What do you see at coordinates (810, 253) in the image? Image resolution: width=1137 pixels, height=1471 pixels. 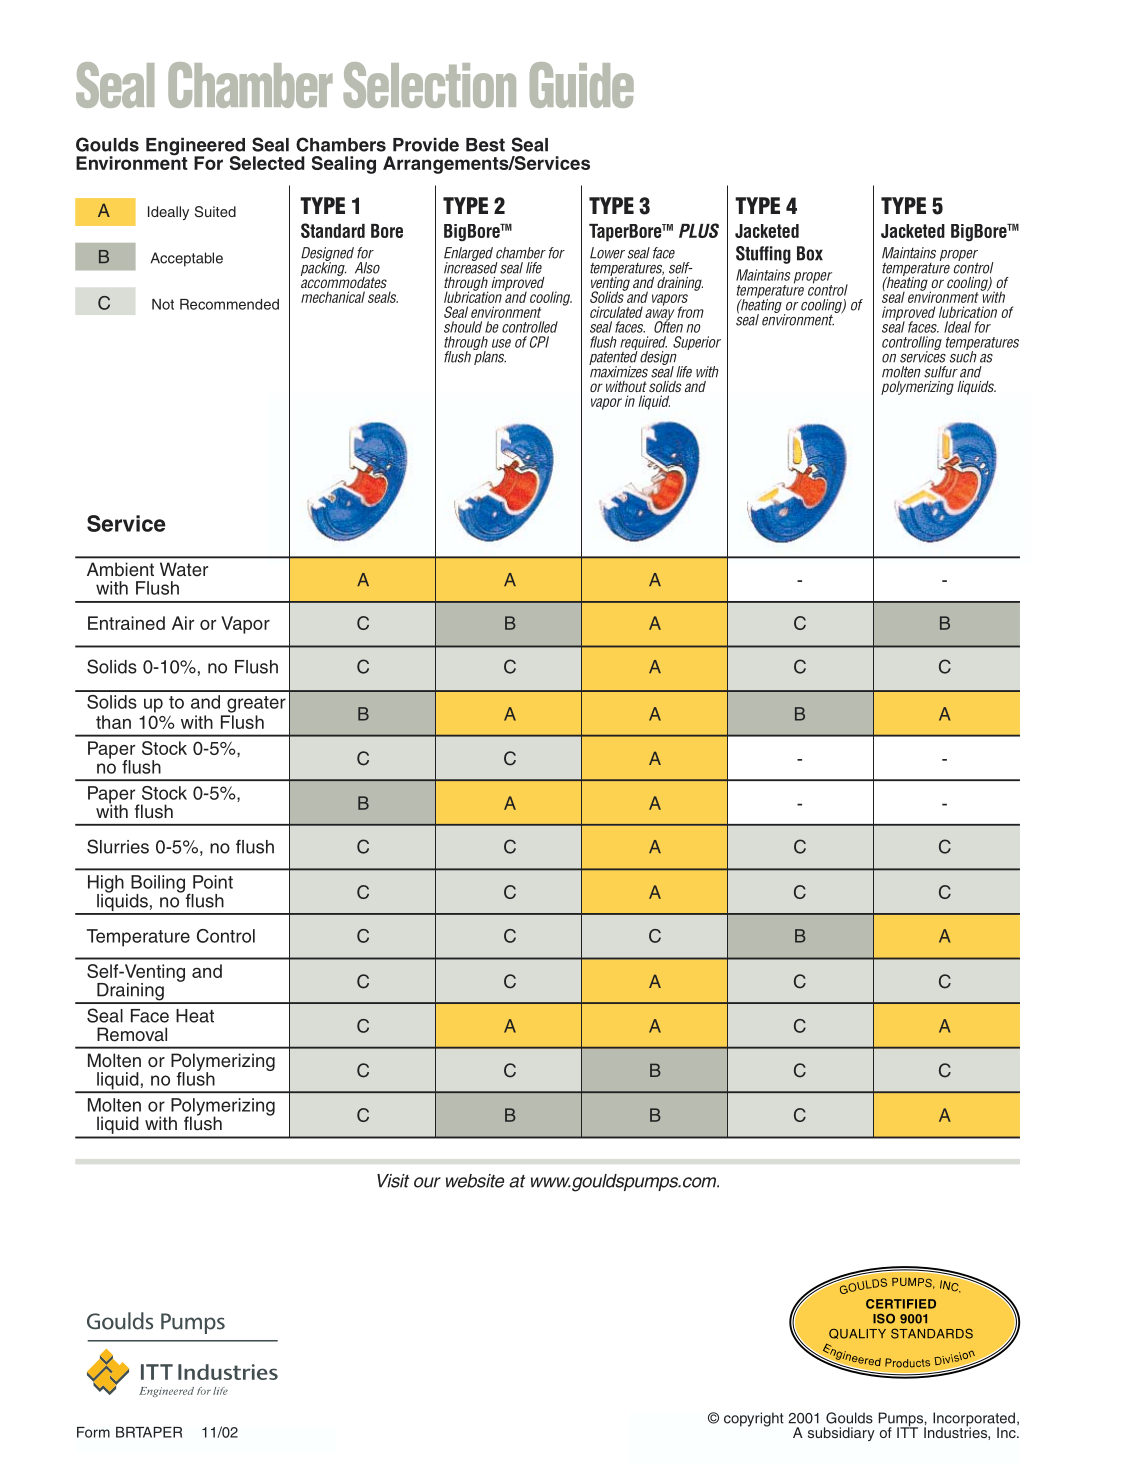 I see `Box` at bounding box center [810, 253].
